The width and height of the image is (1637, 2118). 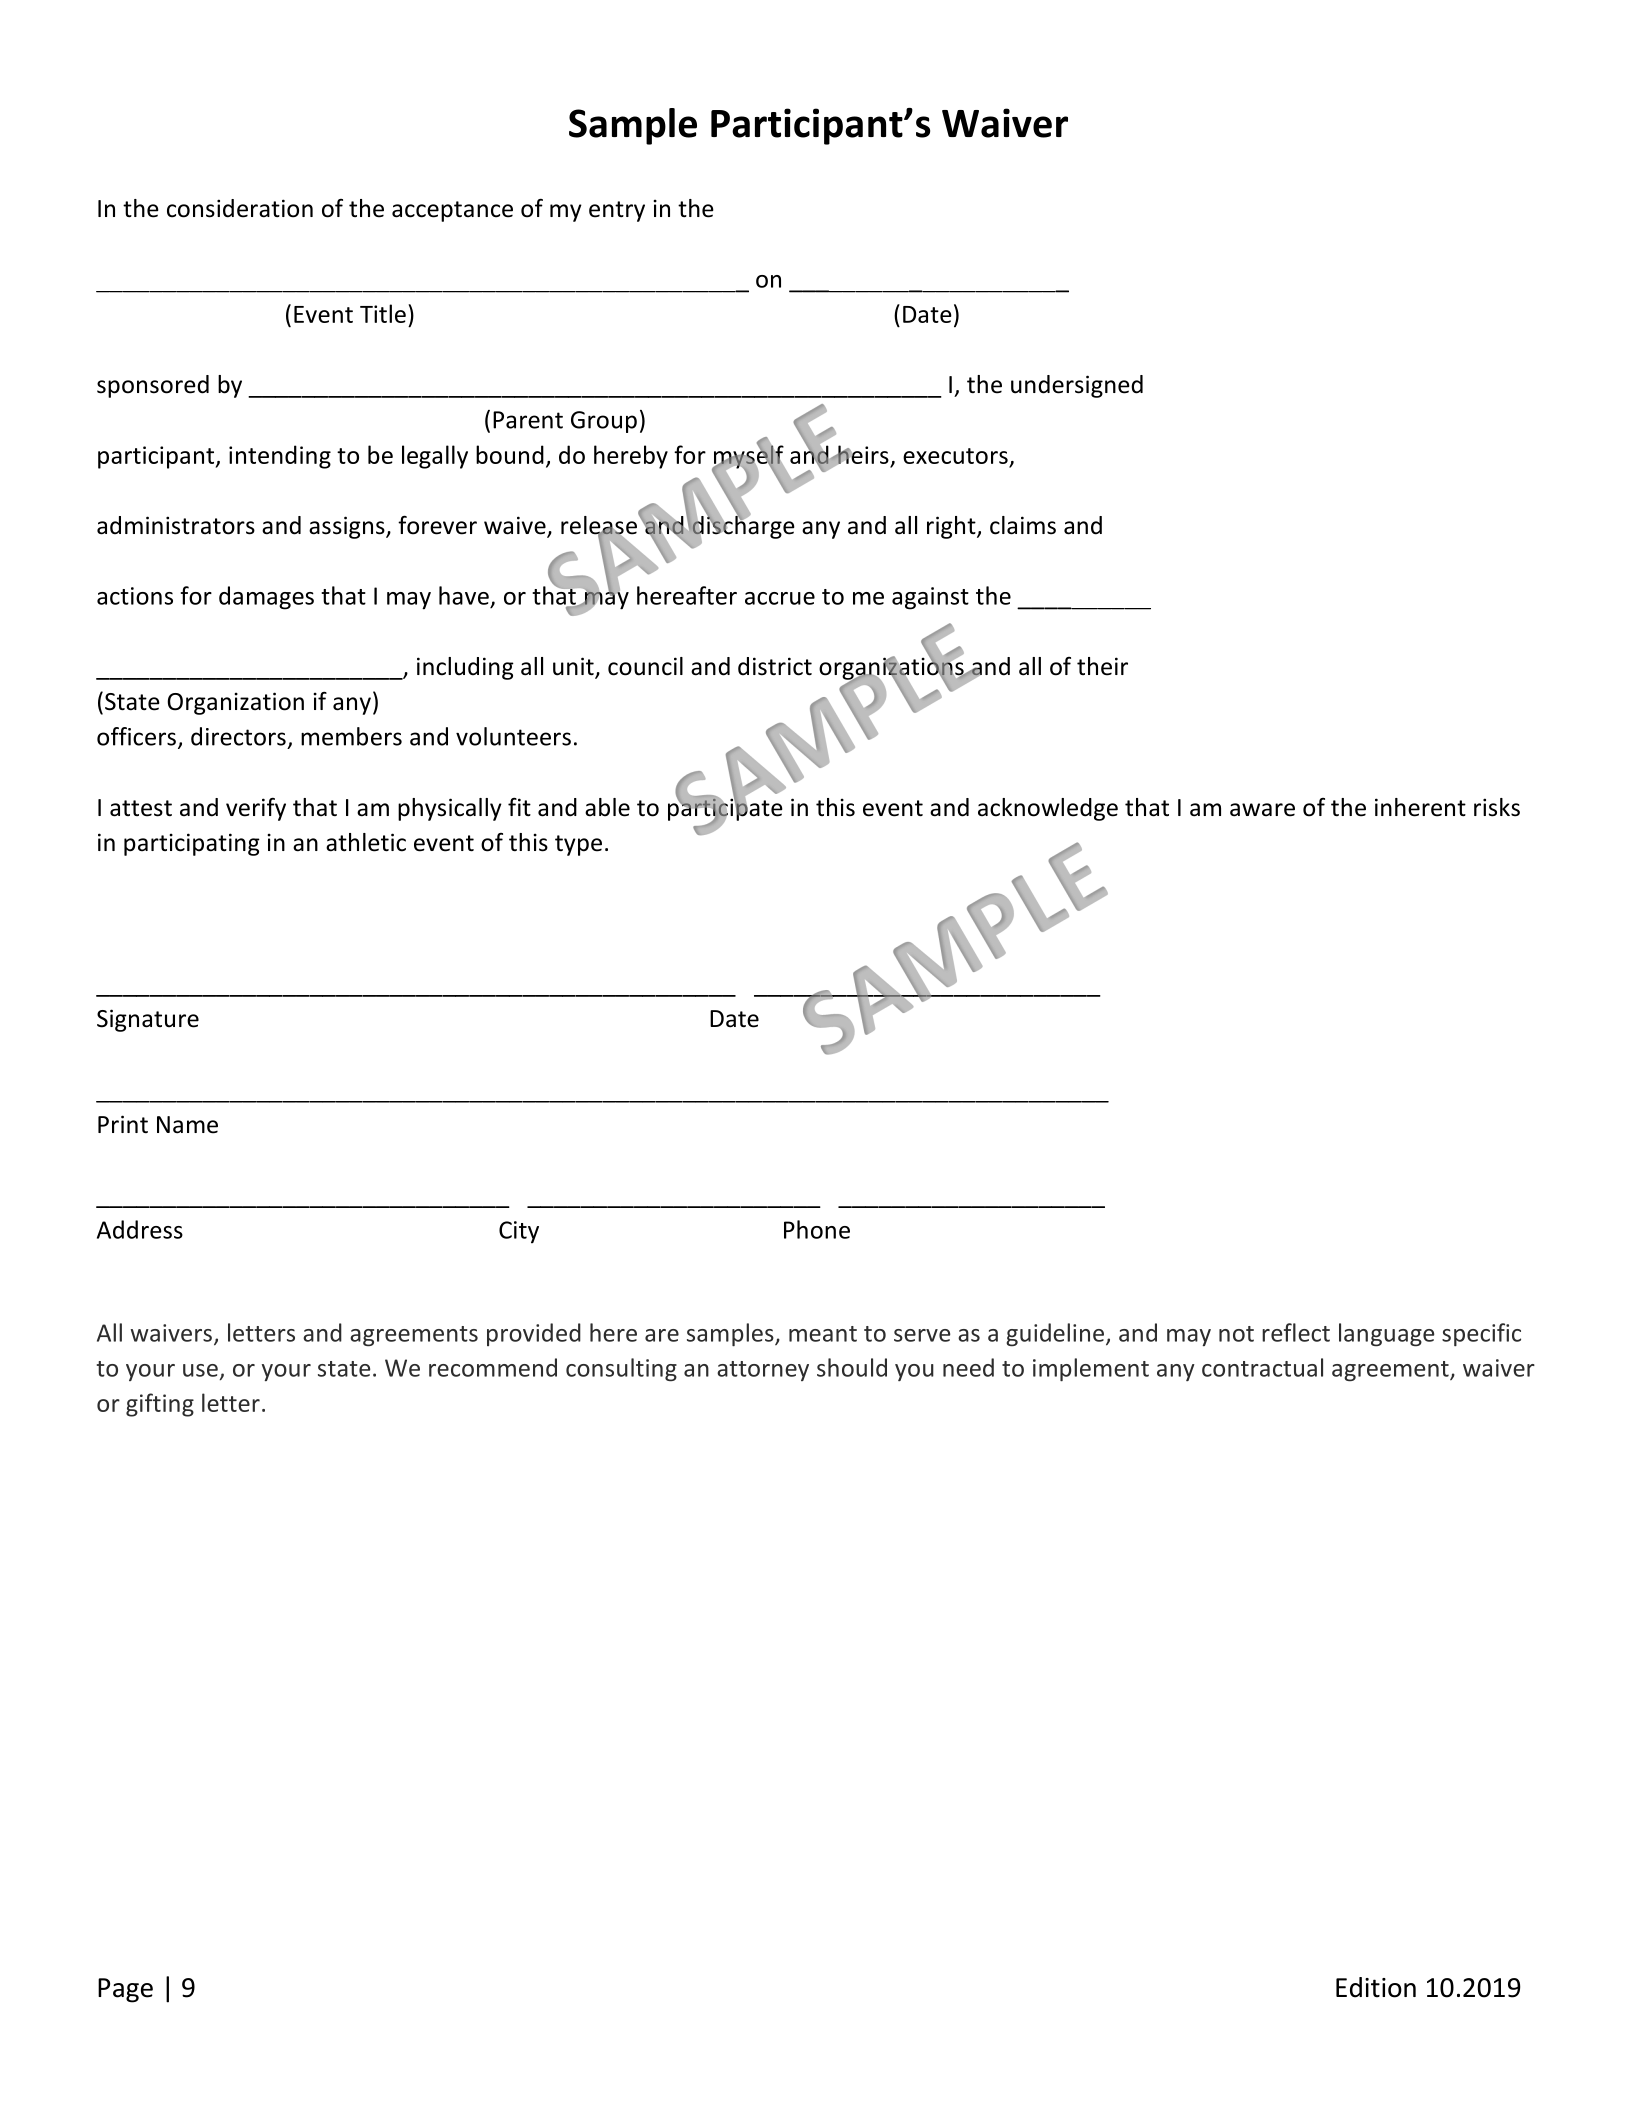 I want to click on Page, so click(x=125, y=1990).
